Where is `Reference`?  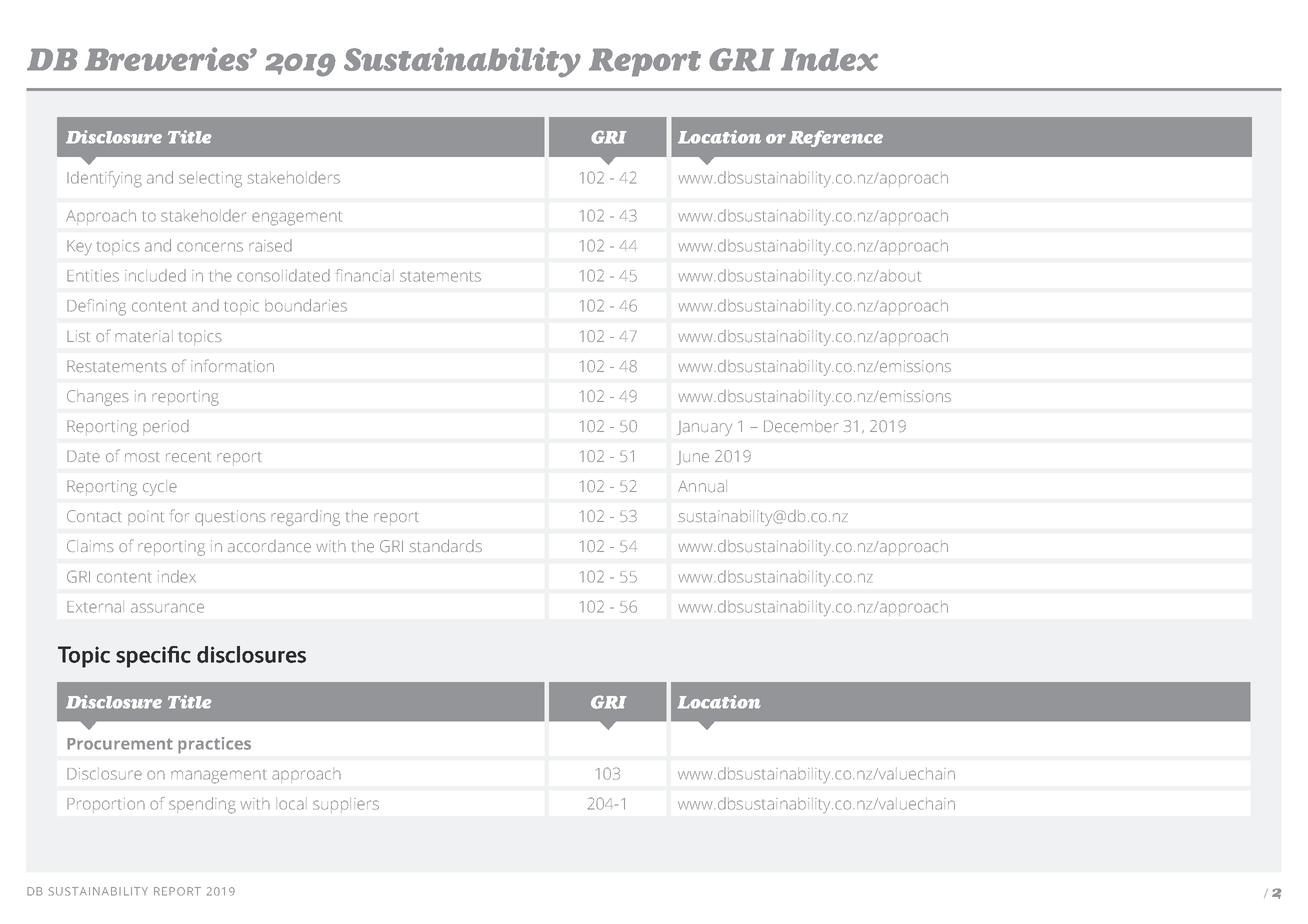
Reference is located at coordinates (836, 138).
